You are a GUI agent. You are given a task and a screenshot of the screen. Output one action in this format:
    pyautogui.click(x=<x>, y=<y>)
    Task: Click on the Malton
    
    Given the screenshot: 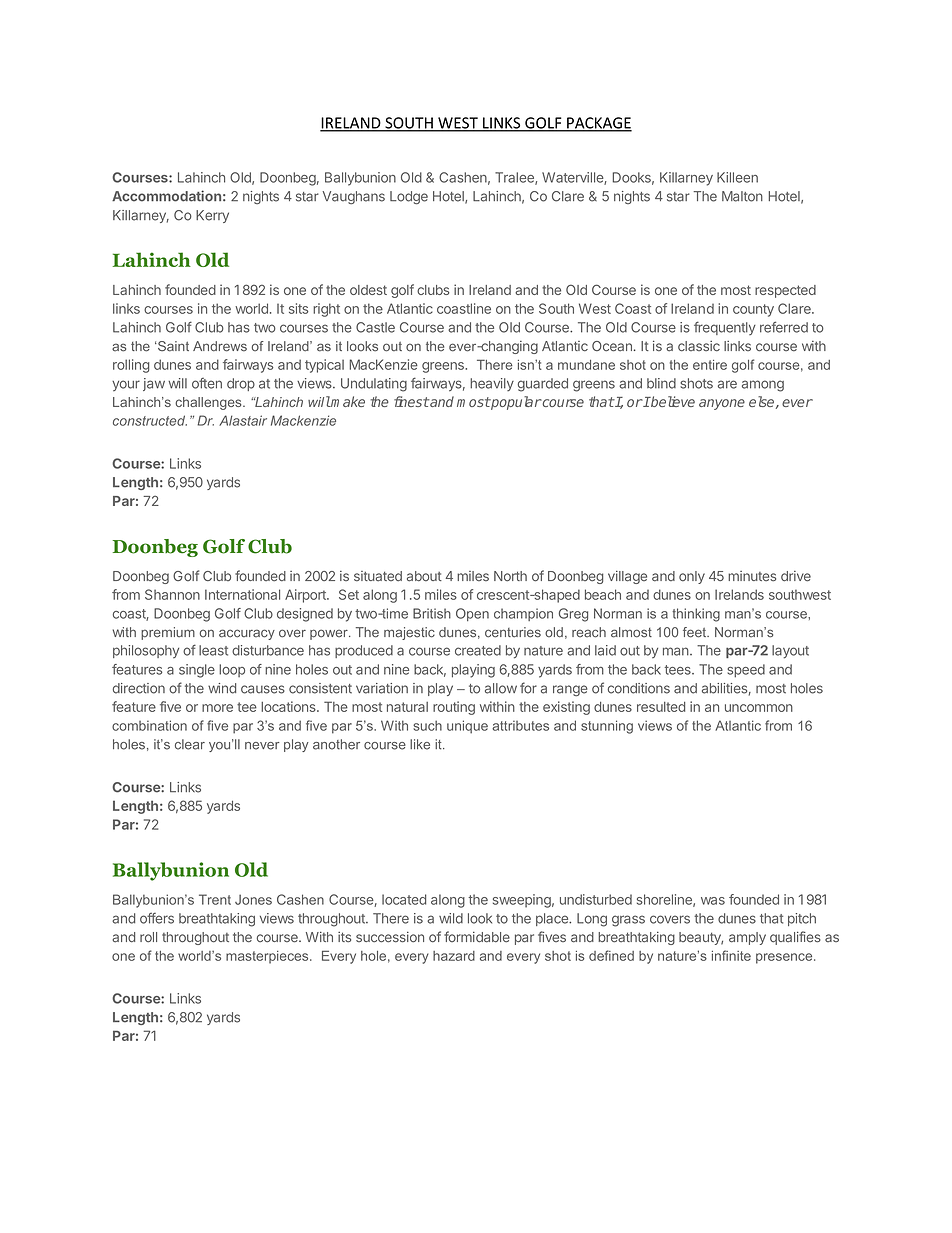 What is the action you would take?
    pyautogui.click(x=742, y=196)
